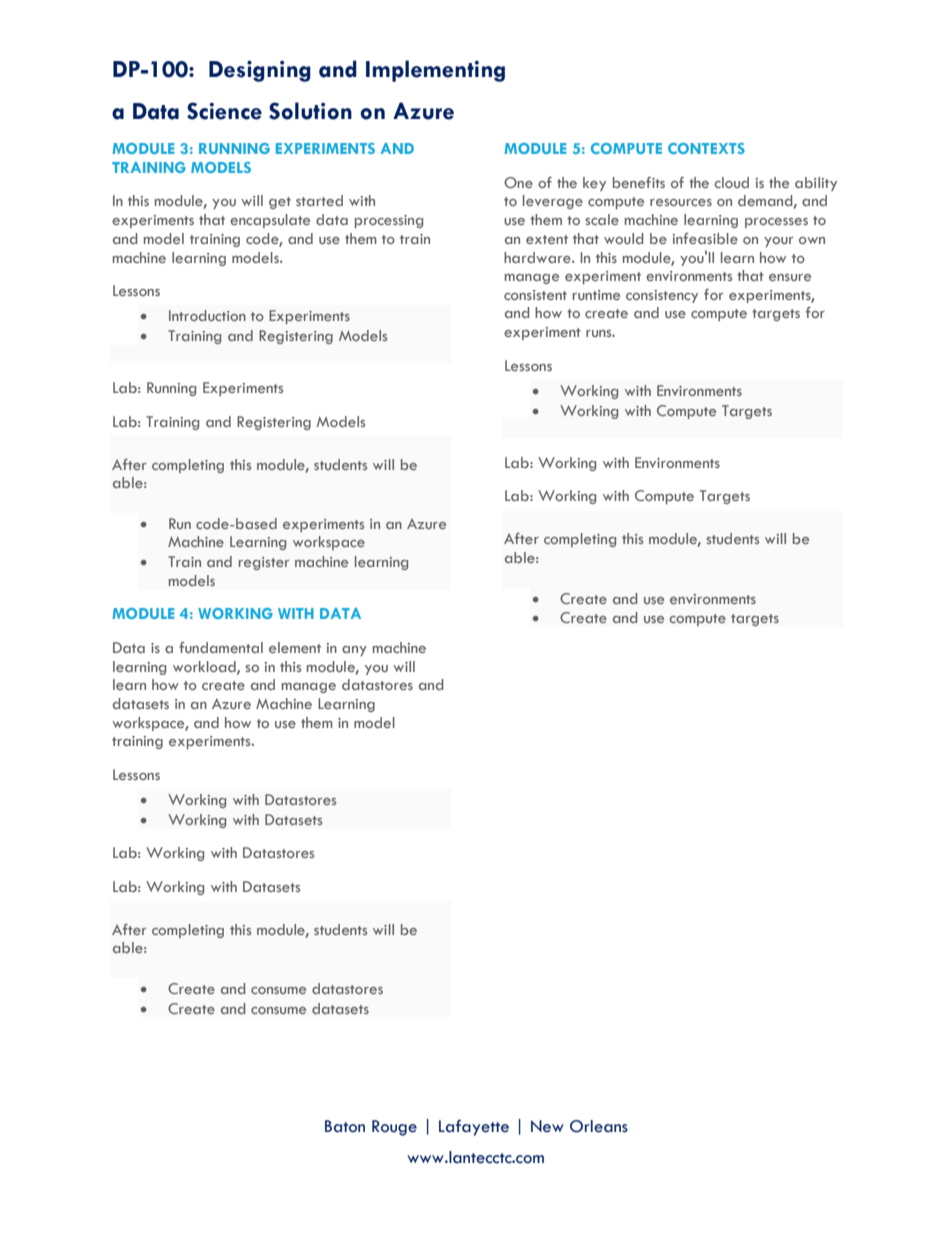 This document has height=1233, width=952. Describe the element at coordinates (345, 1126) in the document. I see `Baton` at that location.
